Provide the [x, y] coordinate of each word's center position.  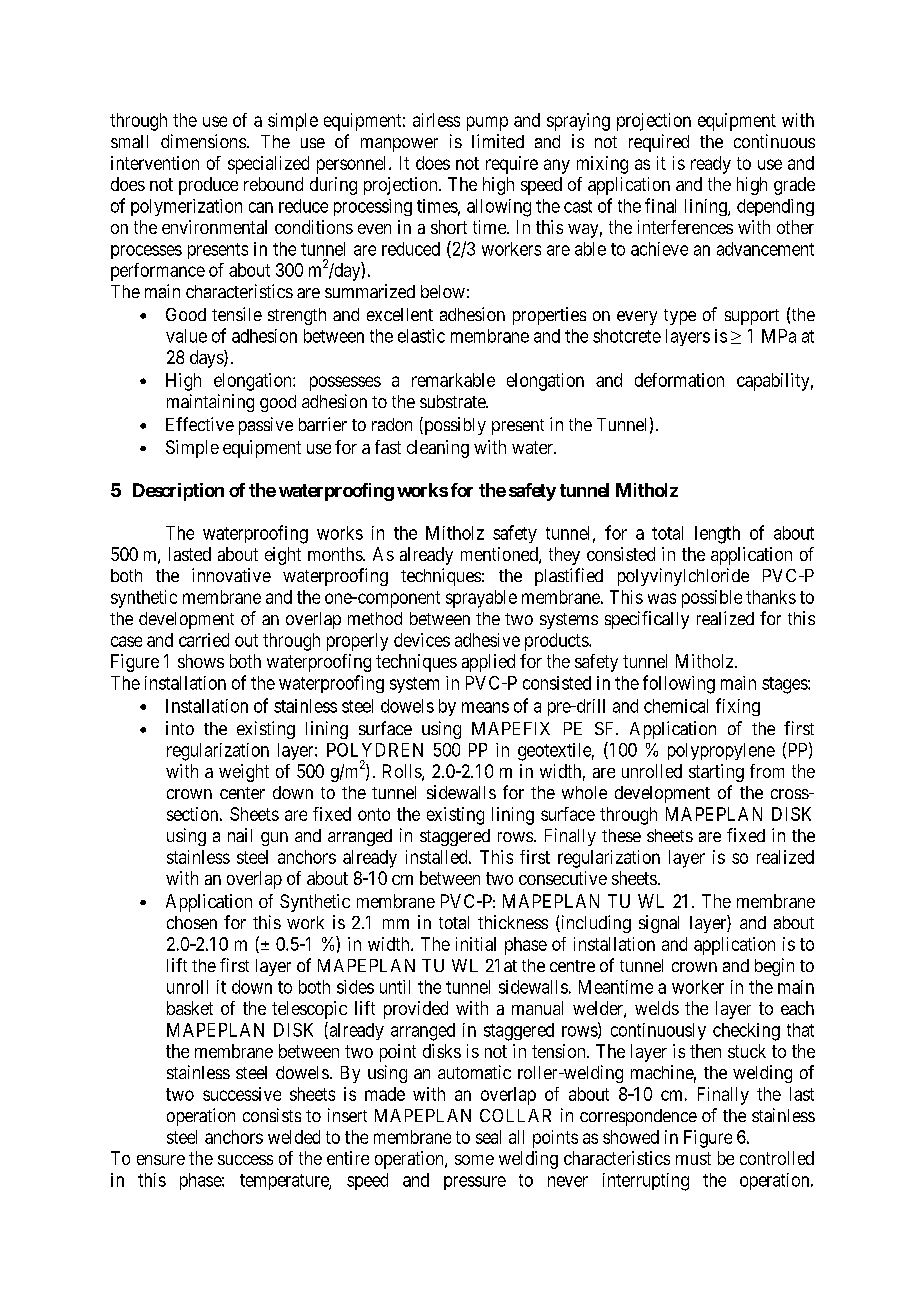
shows [201, 661]
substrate [453, 401]
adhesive [487, 640]
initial [476, 944]
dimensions [203, 141]
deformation [679, 380]
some [474, 1160]
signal [659, 924]
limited [498, 141]
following [679, 684]
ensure [161, 1160]
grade [794, 186]
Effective [200, 424]
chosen [192, 922]
